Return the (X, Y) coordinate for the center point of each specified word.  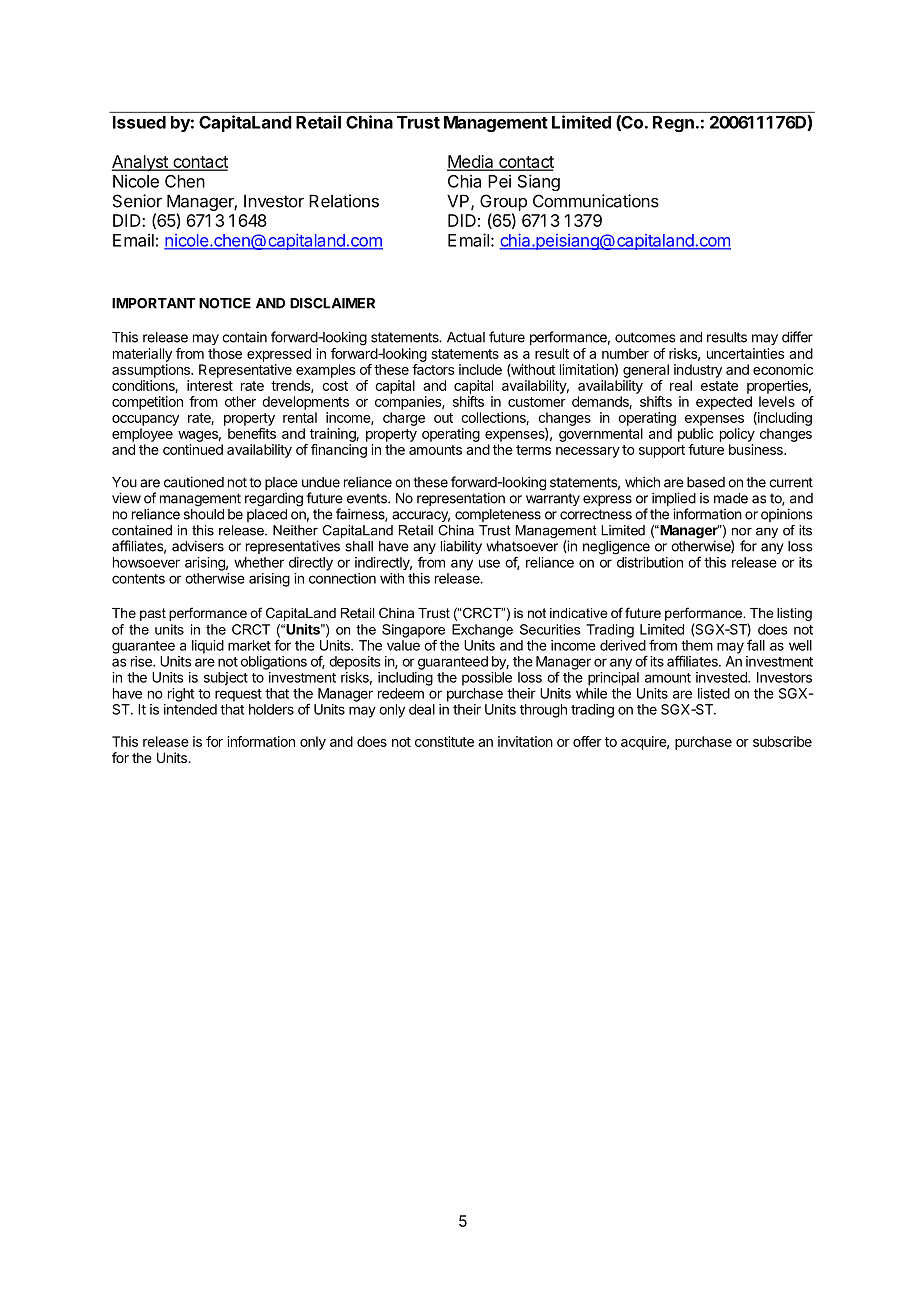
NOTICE (225, 303)
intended (190, 709)
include (480, 369)
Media (471, 162)
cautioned (194, 482)
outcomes (645, 337)
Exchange (482, 631)
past (153, 614)
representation (461, 499)
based (706, 482)
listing (794, 614)
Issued (139, 122)
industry (698, 371)
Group (503, 202)
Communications (596, 201)
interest (210, 385)
